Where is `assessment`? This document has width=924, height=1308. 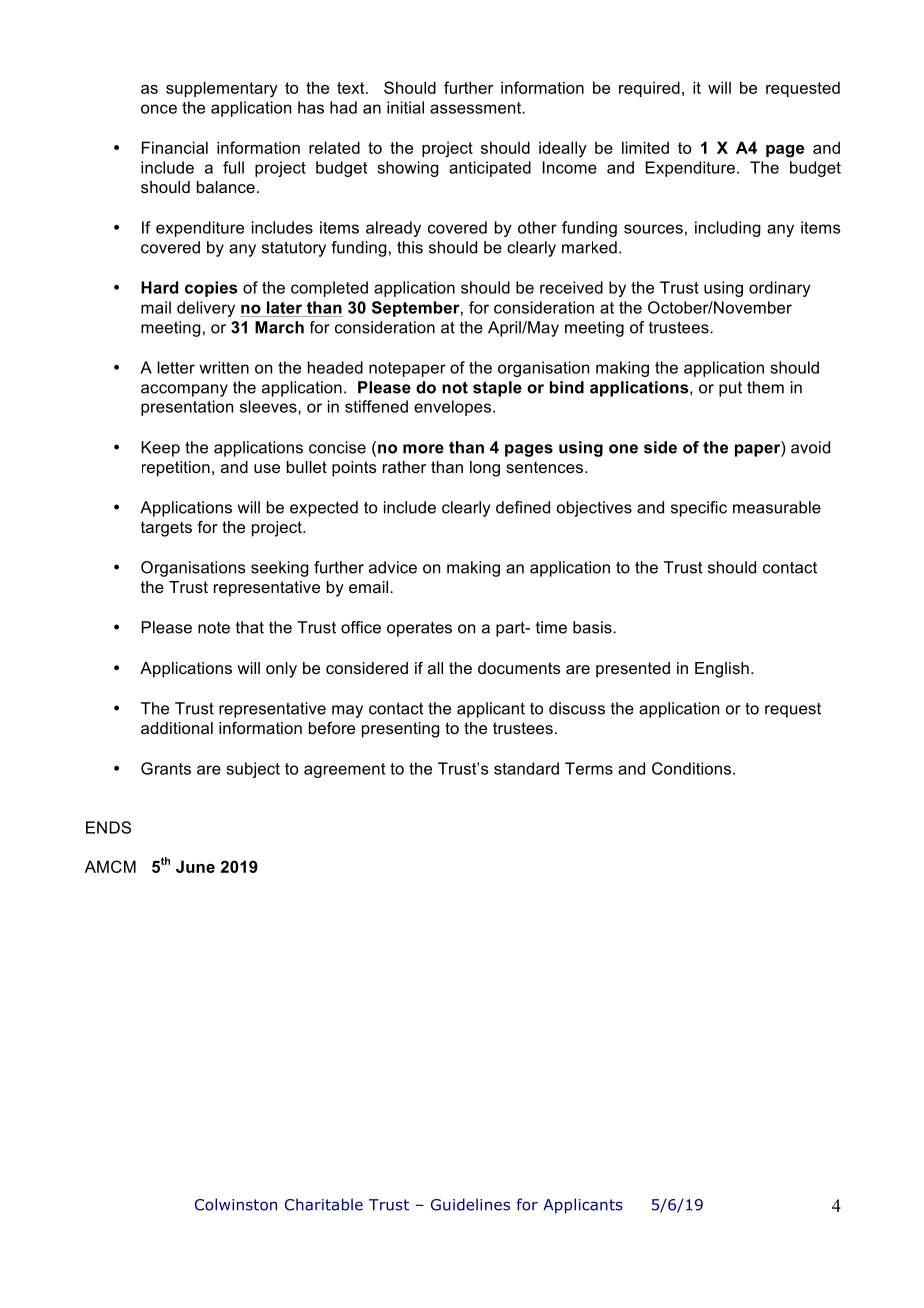 assessment is located at coordinates (476, 108).
